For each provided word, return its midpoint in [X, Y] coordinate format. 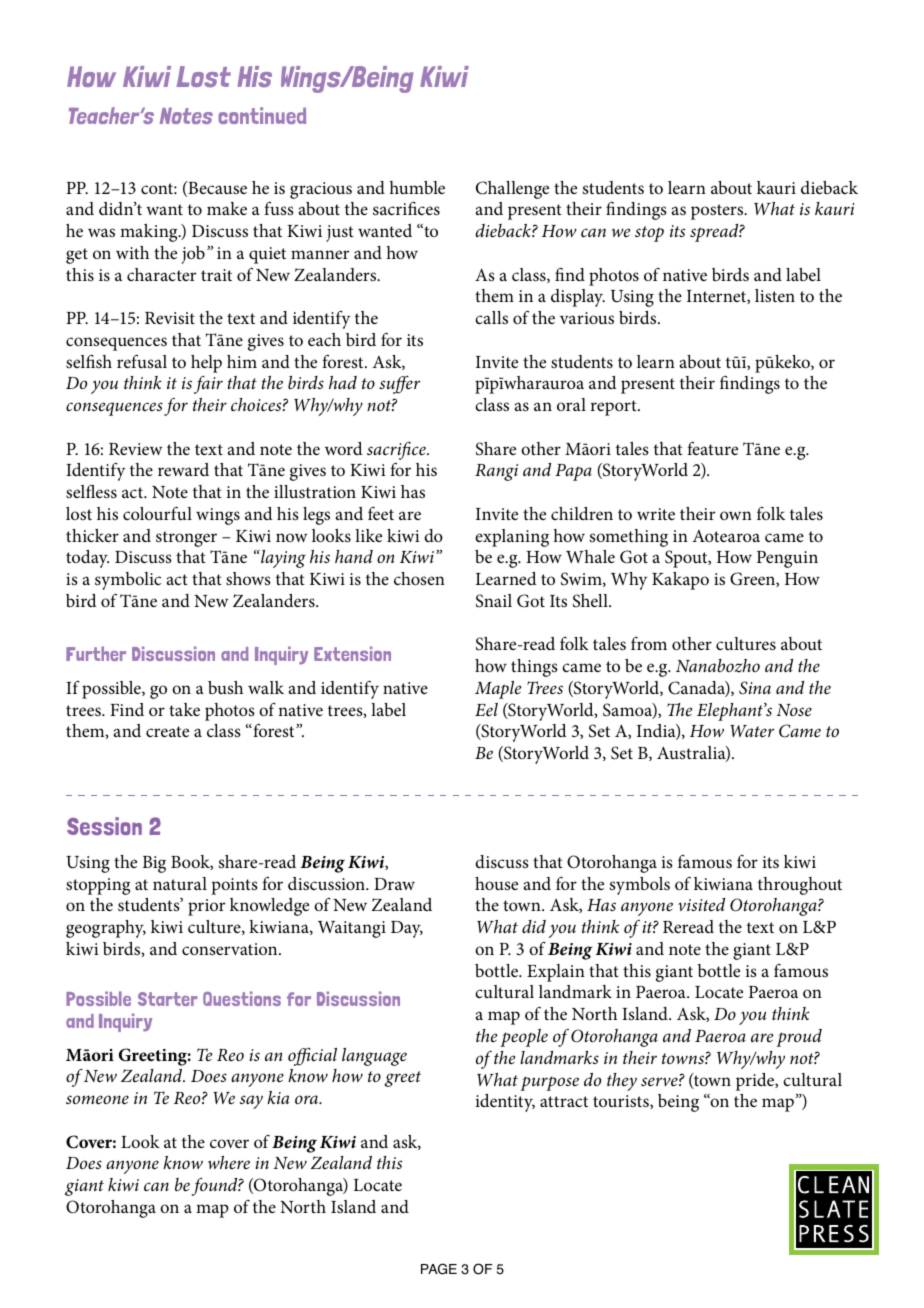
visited [701, 904]
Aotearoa [726, 536]
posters [718, 212]
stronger [186, 539]
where [229, 1163]
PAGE [439, 1269]
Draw [394, 884]
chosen [419, 578]
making [150, 233]
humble [417, 187]
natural [180, 883]
